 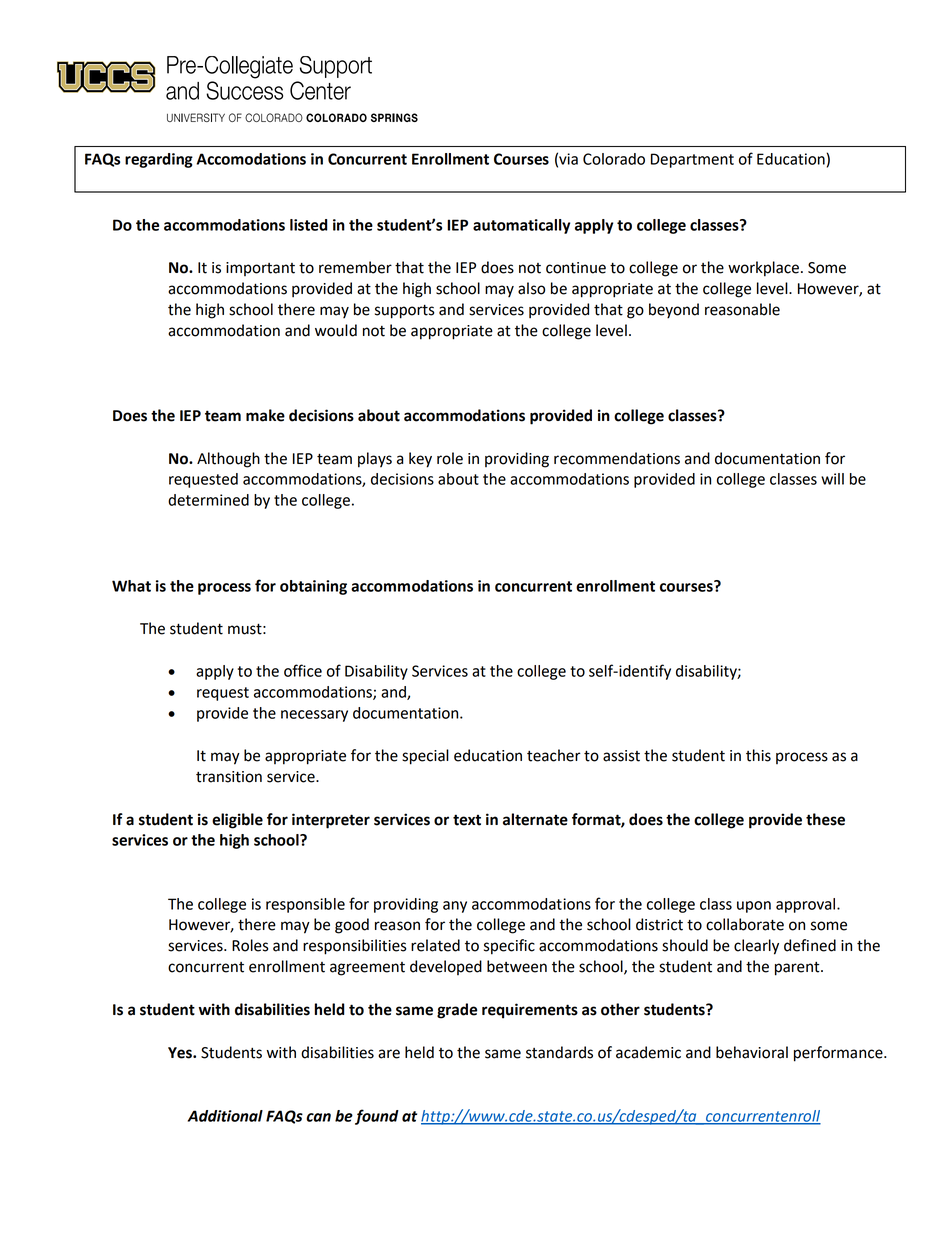 I want to click on special, so click(x=425, y=757).
